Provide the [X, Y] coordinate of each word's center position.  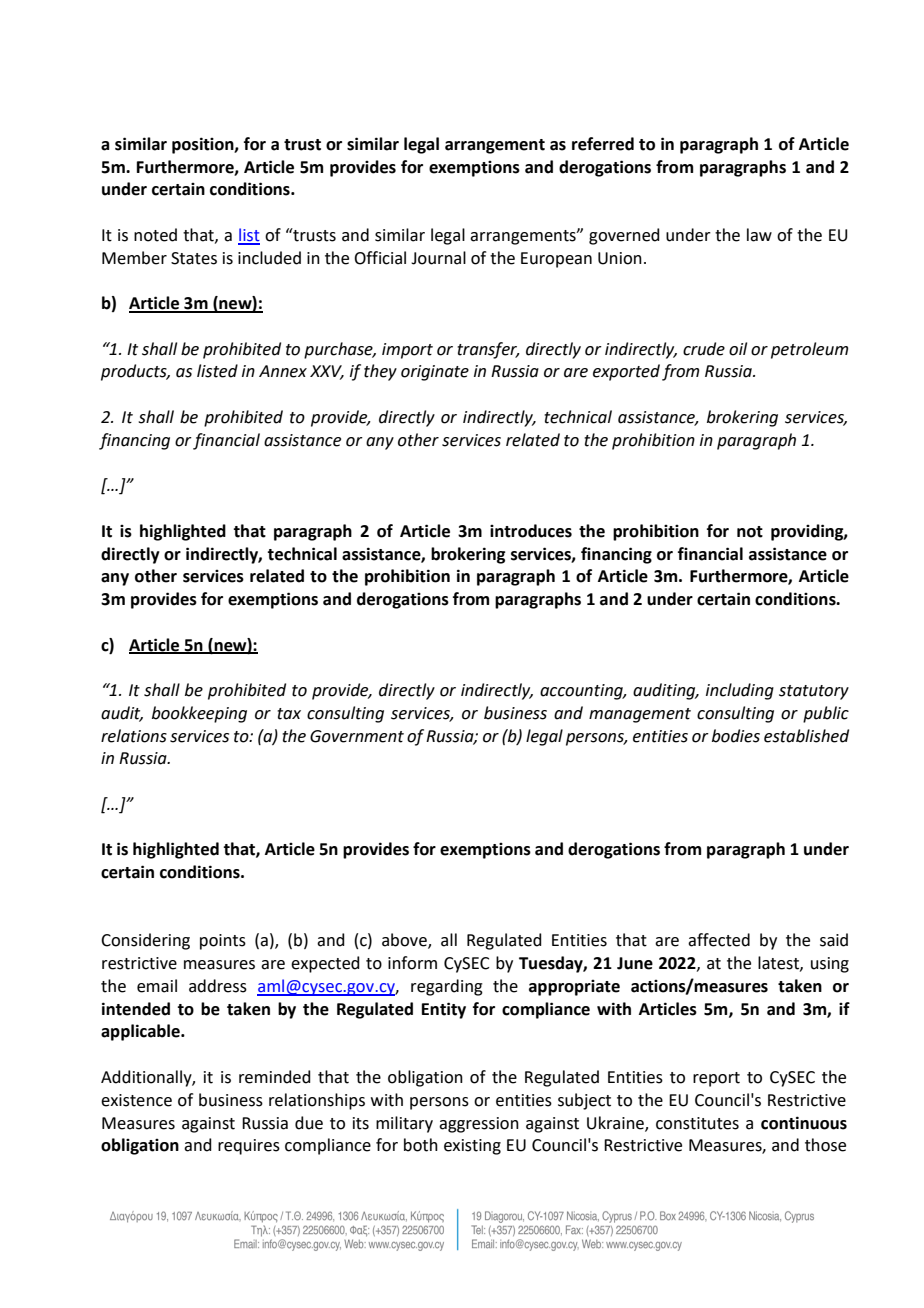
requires [249, 1147]
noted [155, 235]
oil [738, 349]
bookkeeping [199, 714]
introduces [531, 531]
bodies [736, 736]
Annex [283, 371]
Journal [438, 258]
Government [357, 736]
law [759, 235]
